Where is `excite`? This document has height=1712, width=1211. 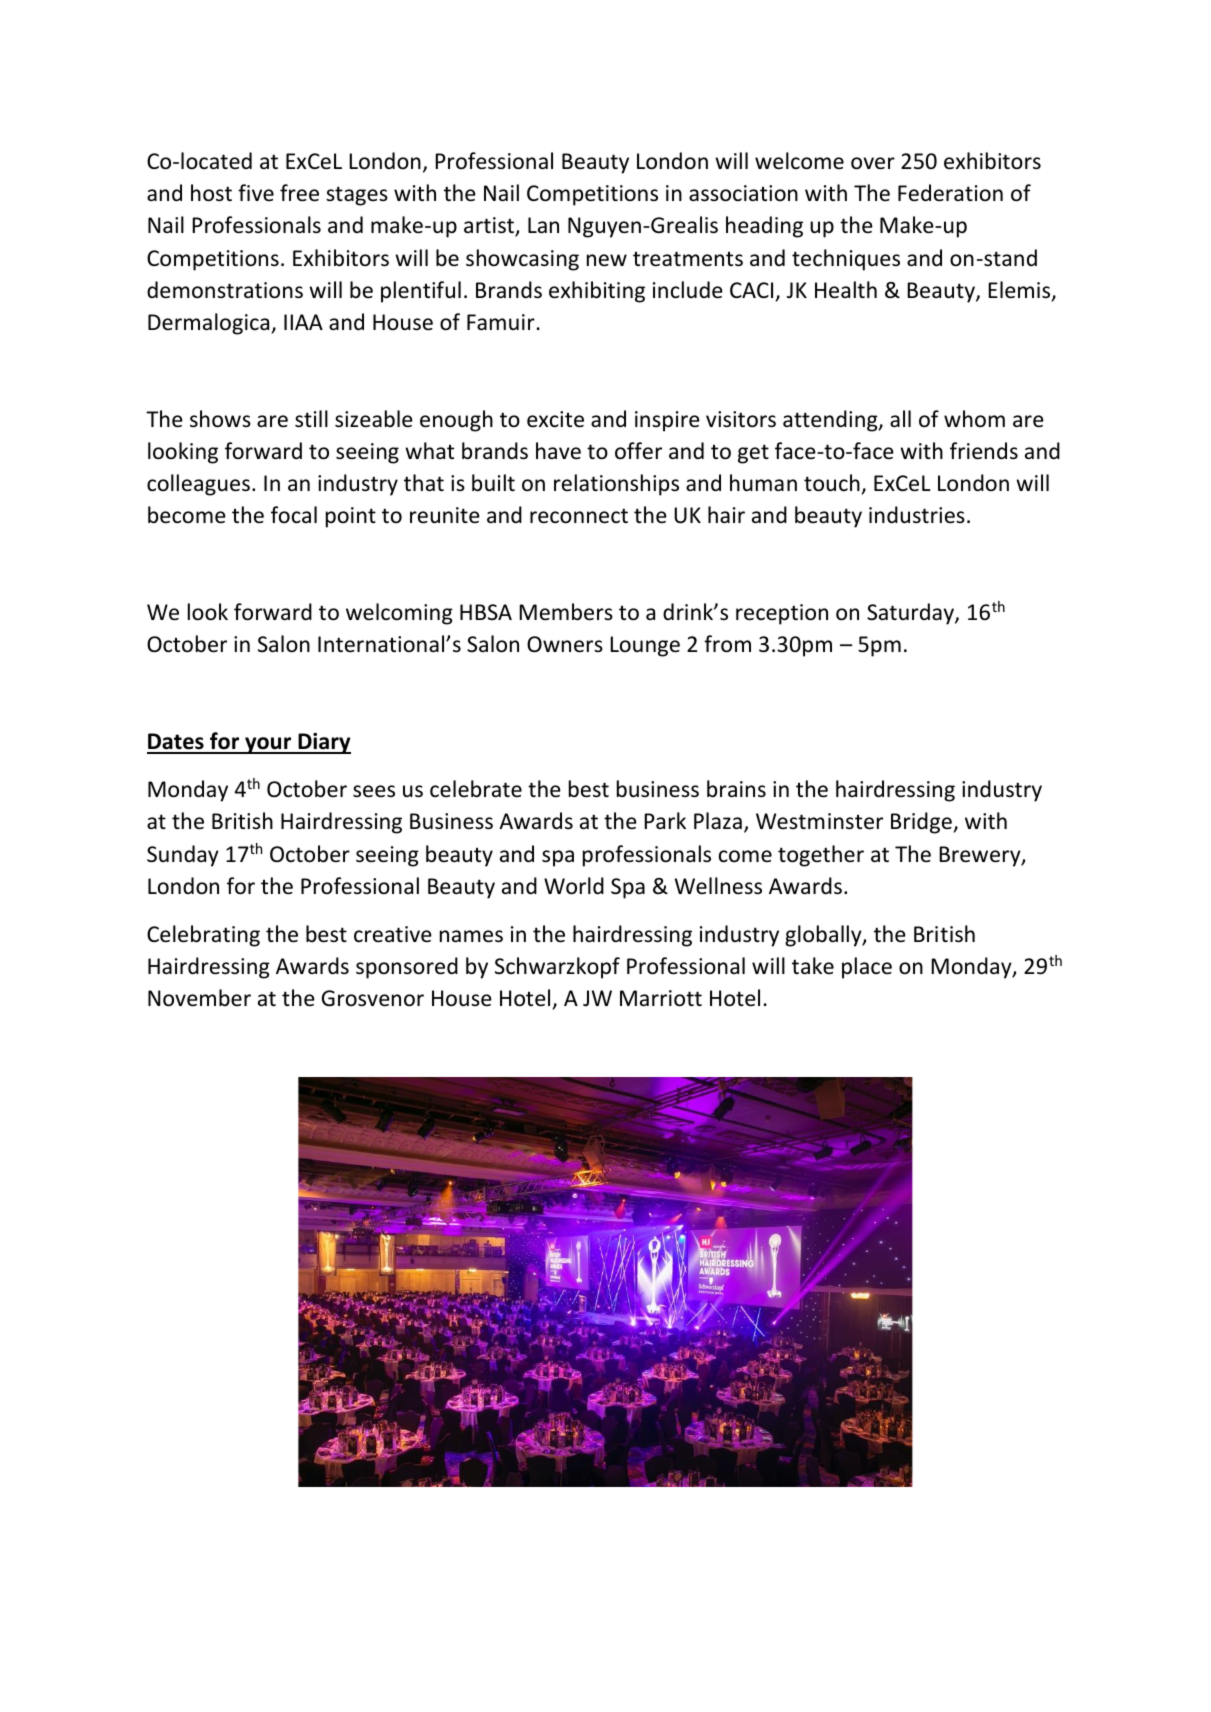 excite is located at coordinates (555, 419).
